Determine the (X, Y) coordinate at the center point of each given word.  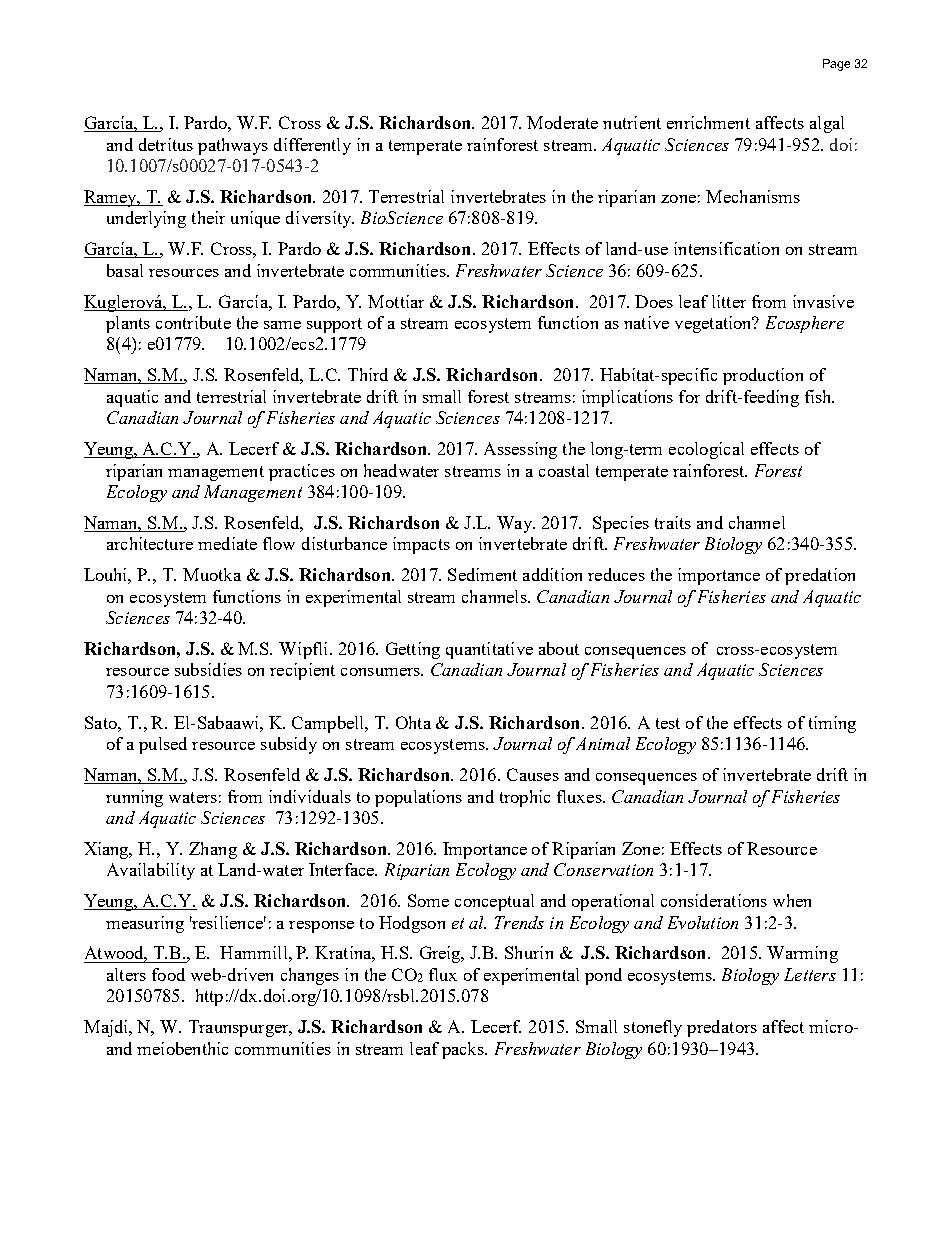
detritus (166, 144)
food (168, 974)
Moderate (562, 122)
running (134, 798)
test (668, 723)
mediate (227, 543)
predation (820, 576)
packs (464, 1050)
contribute (193, 322)
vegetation (714, 324)
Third (368, 374)
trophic (525, 798)
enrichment (708, 122)
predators (722, 1028)
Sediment (482, 574)
